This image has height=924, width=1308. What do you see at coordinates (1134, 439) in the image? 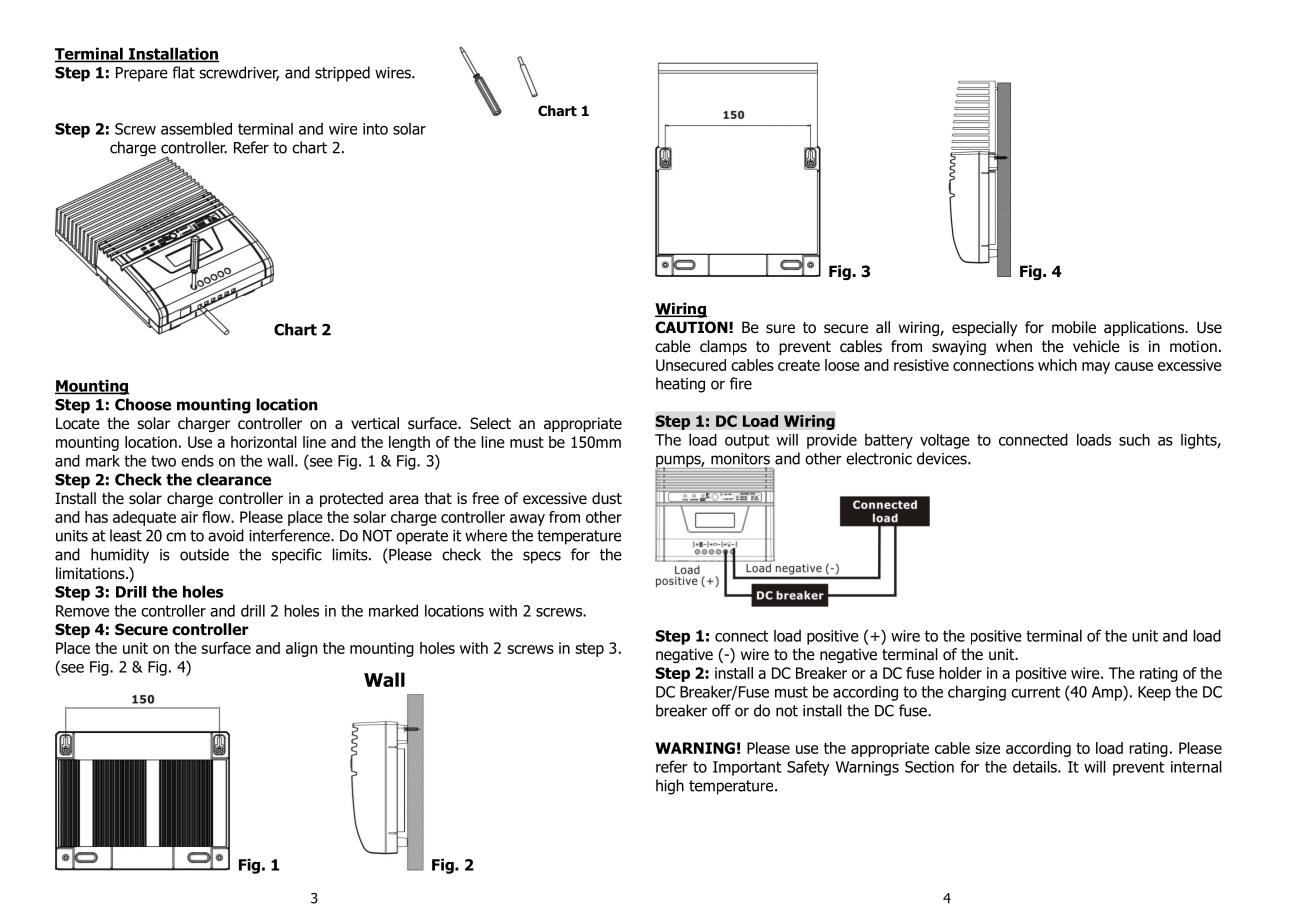
I see `such` at bounding box center [1134, 439].
